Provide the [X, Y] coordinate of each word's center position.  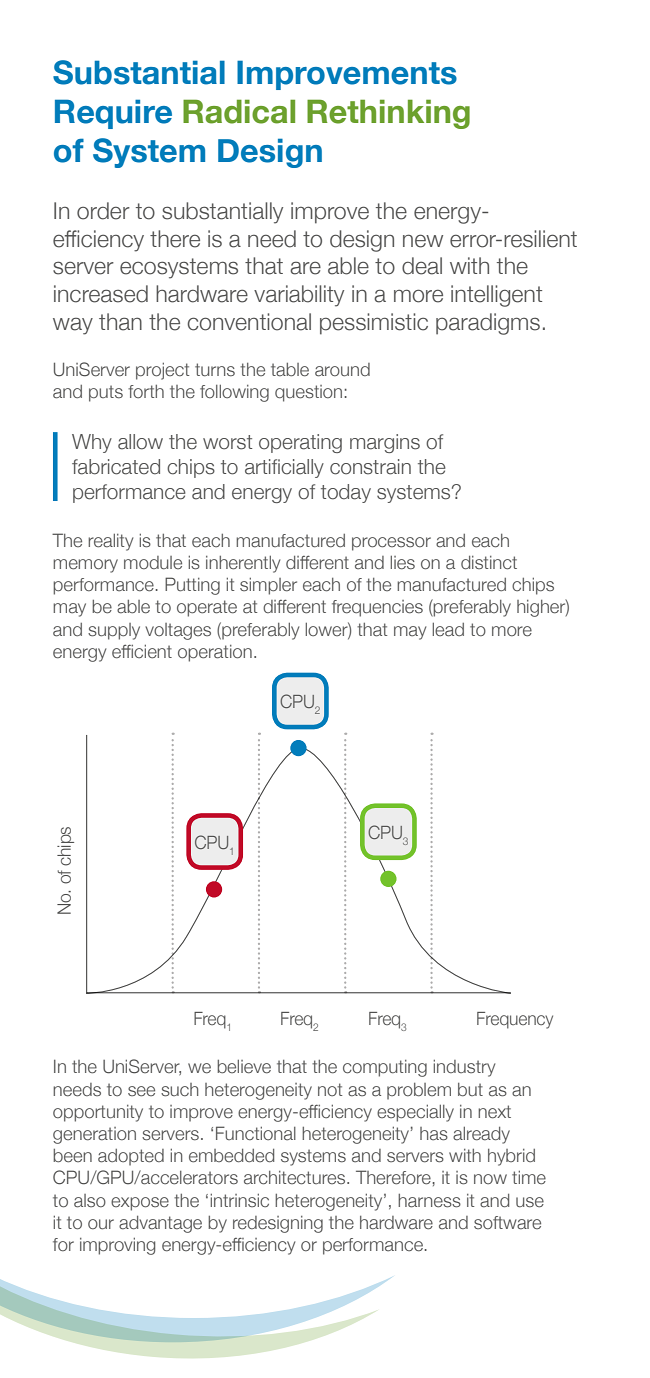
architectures [296, 1178]
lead [448, 630]
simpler [268, 586]
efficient [142, 651]
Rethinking [388, 114]
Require [113, 114]
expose [140, 1204]
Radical [239, 111]
